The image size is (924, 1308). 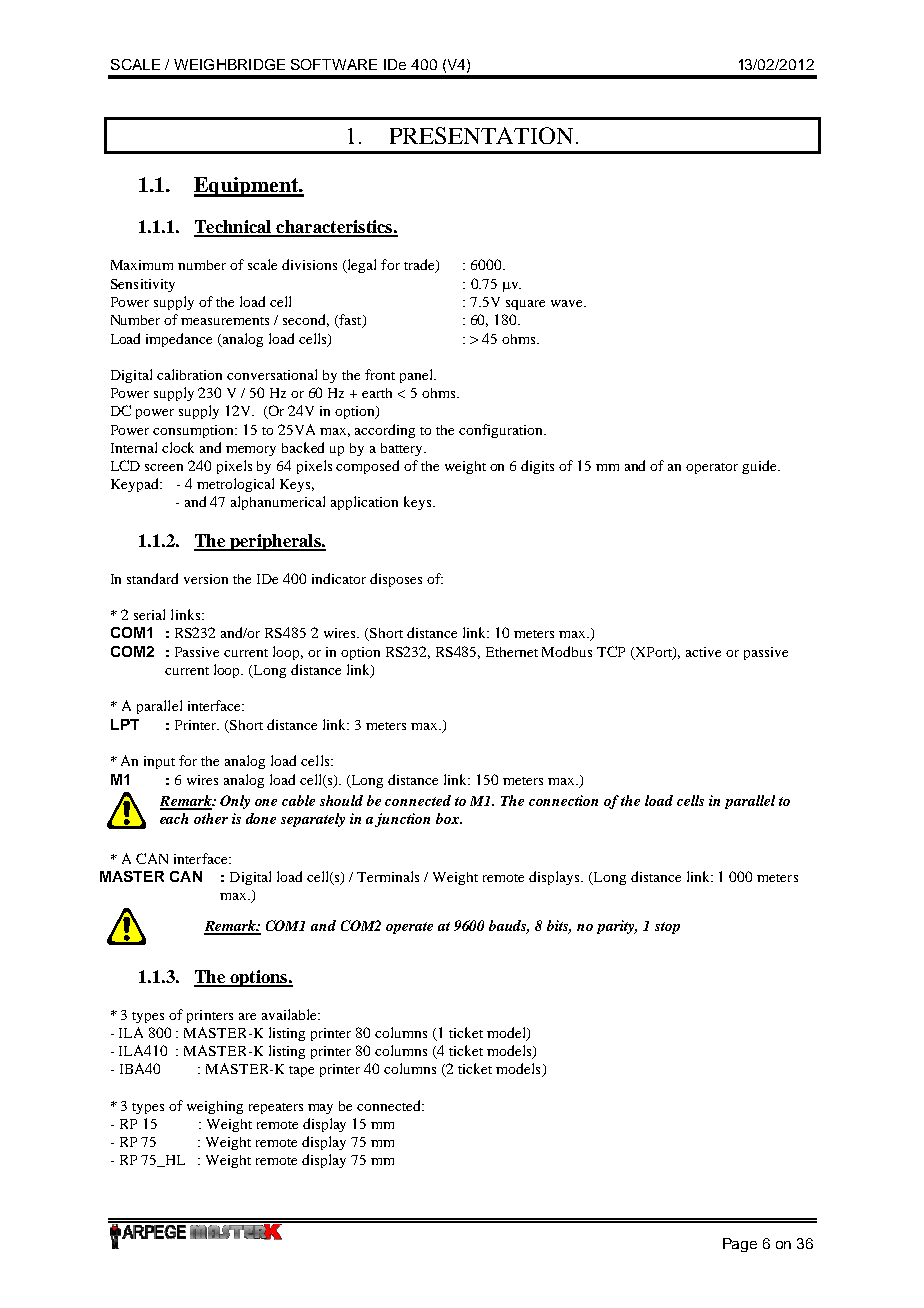 I want to click on may, so click(x=320, y=1109).
